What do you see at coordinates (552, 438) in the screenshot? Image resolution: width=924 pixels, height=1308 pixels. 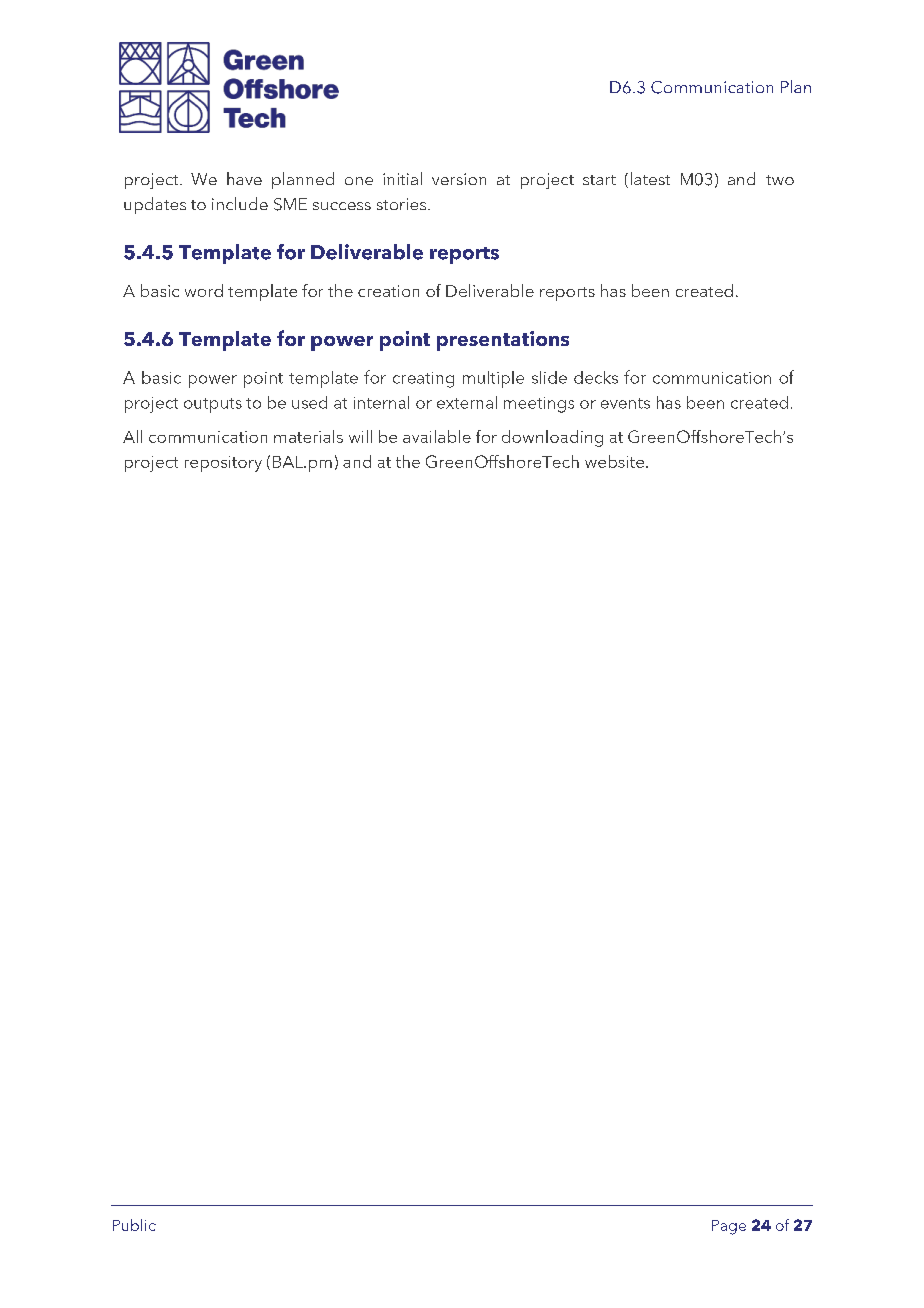 I see `downloading` at bounding box center [552, 438].
